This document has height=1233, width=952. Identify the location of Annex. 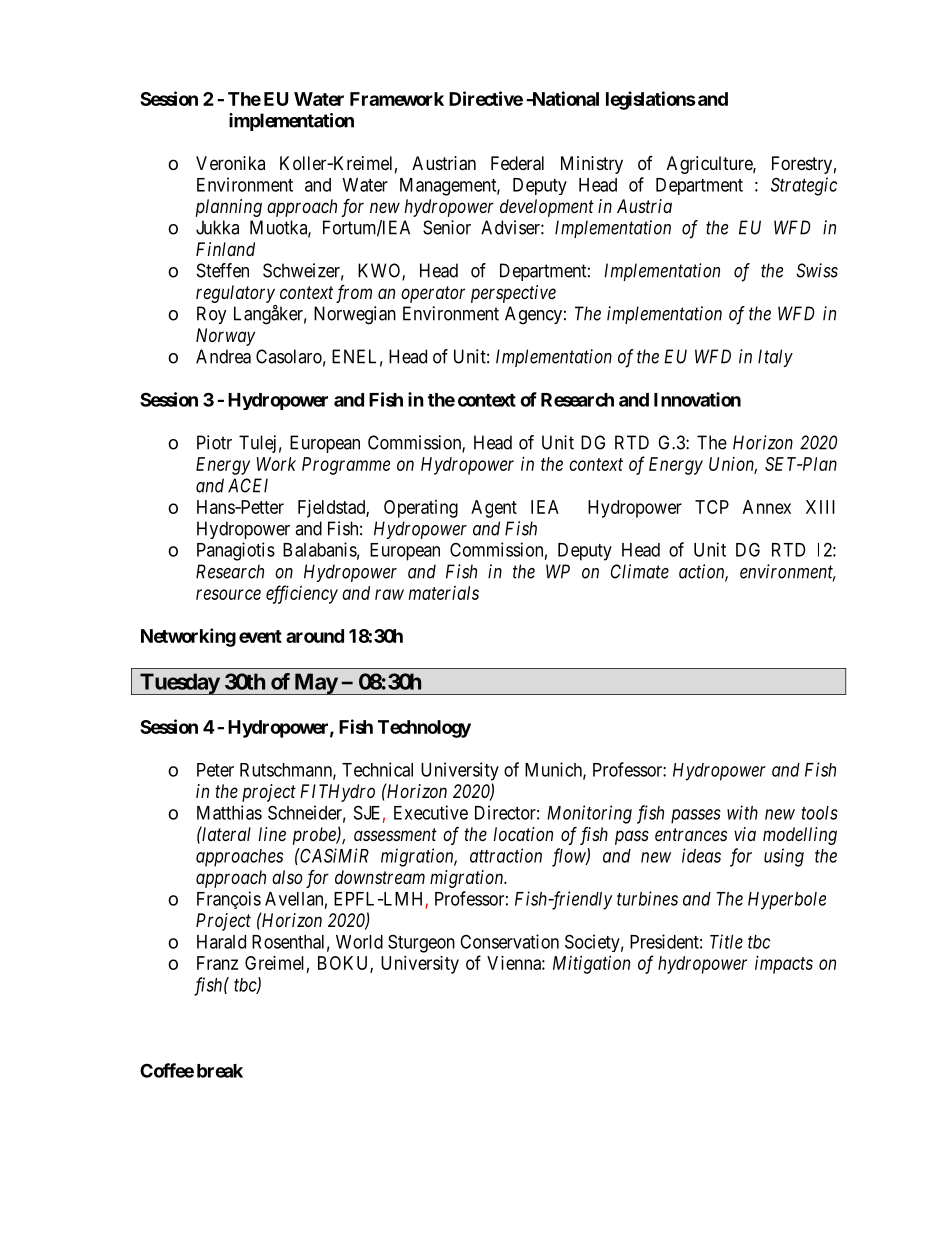
(767, 507).
